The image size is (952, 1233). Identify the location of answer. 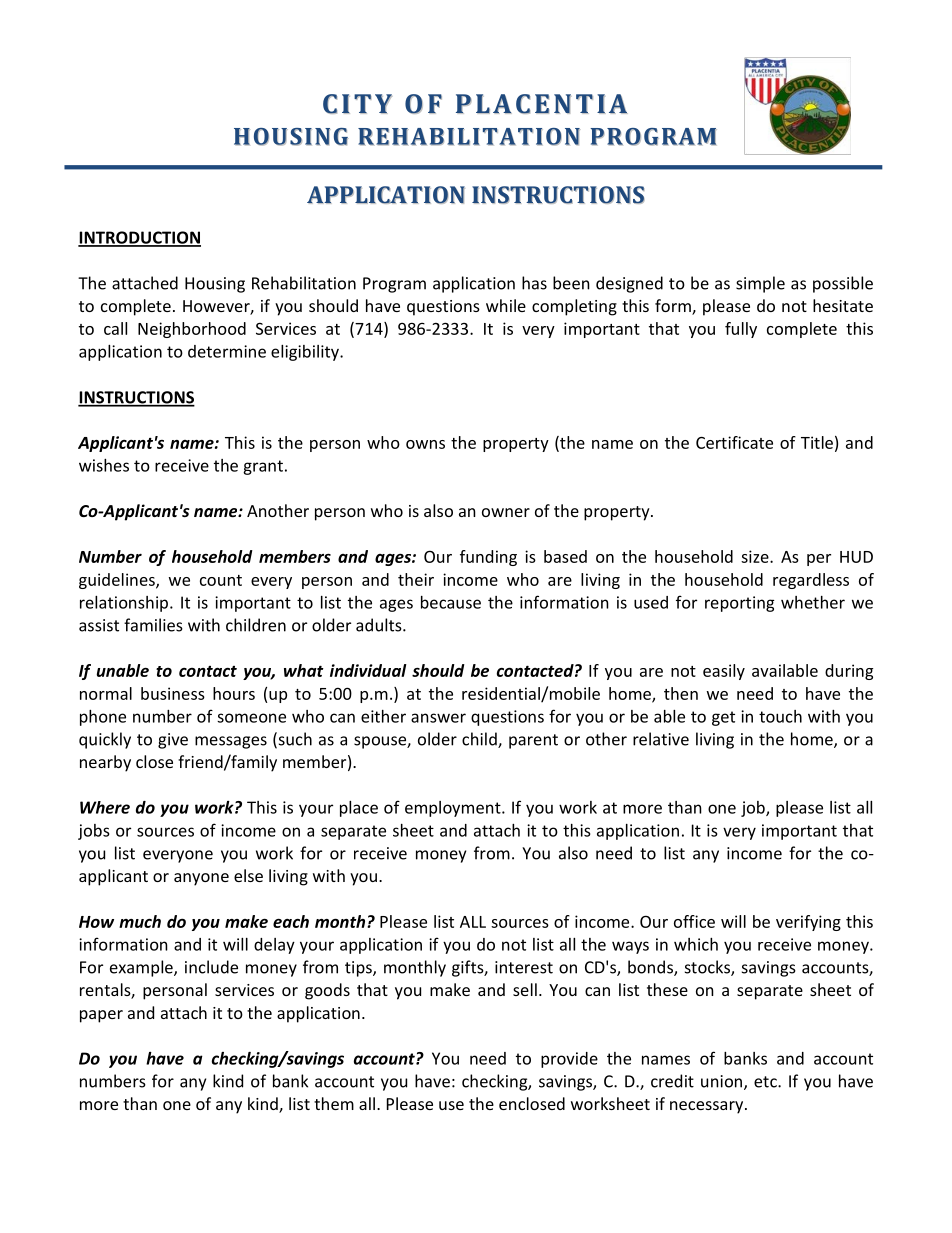
(438, 718).
